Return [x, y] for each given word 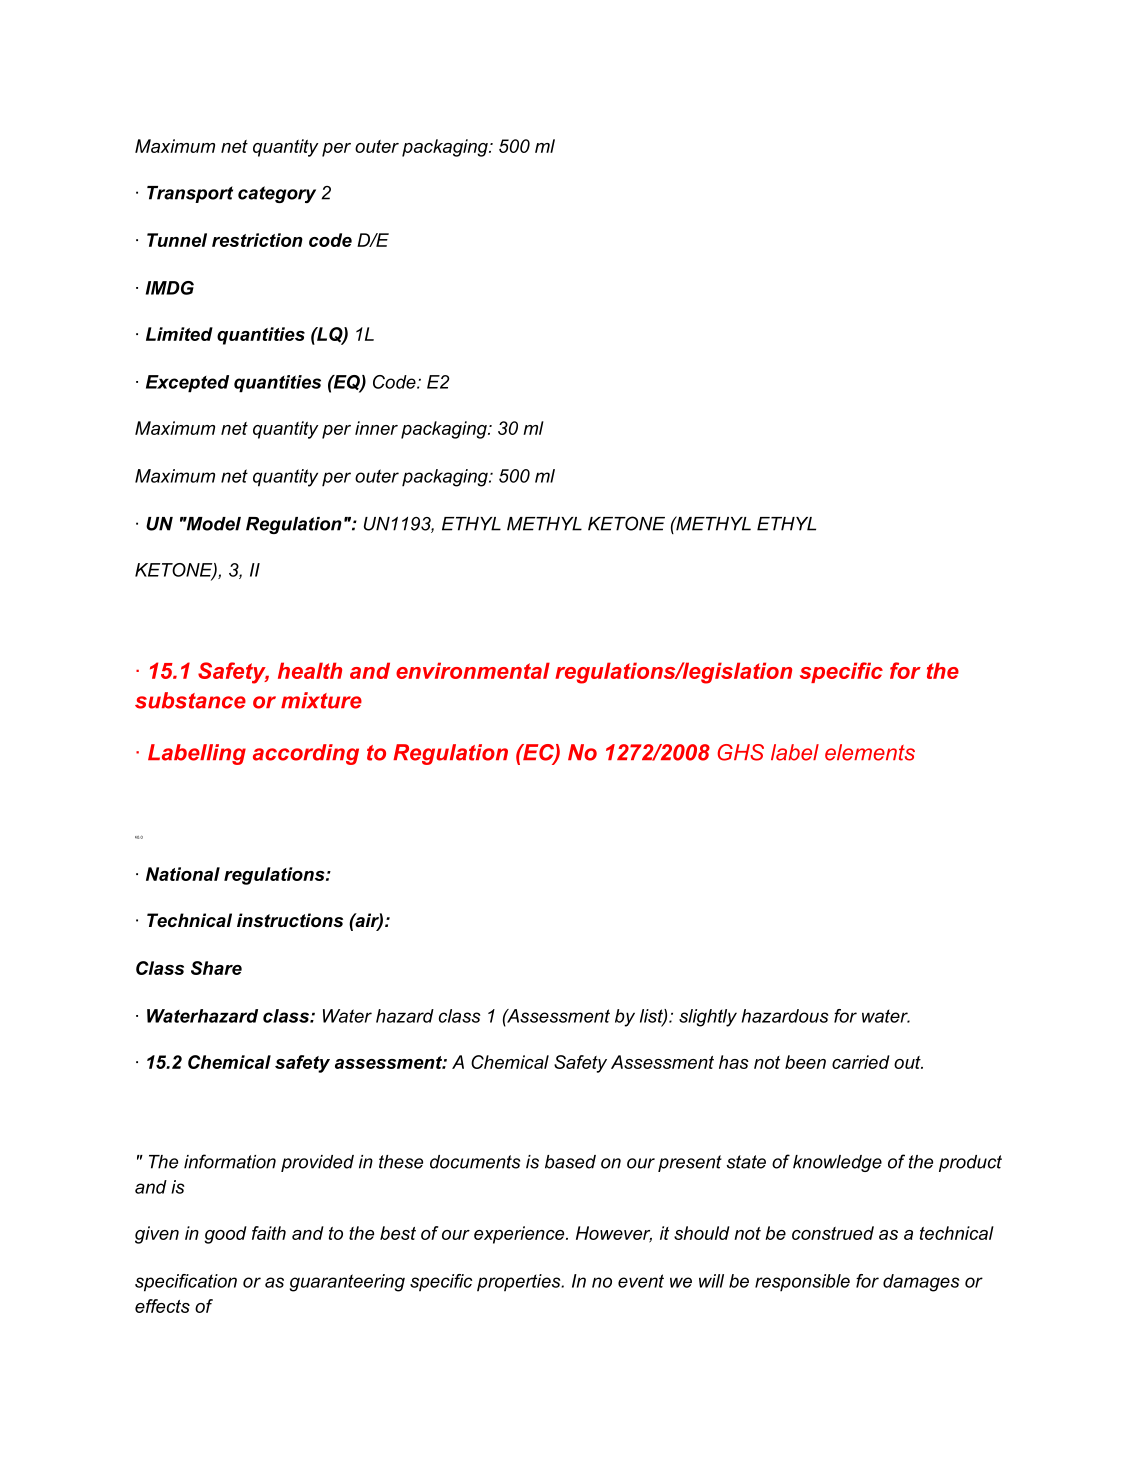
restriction [257, 240]
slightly [708, 1018]
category [277, 194]
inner [376, 428]
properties [520, 1283]
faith [269, 1233]
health [310, 670]
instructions [290, 920]
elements [870, 752]
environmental [473, 670]
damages [921, 1283]
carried [861, 1062]
